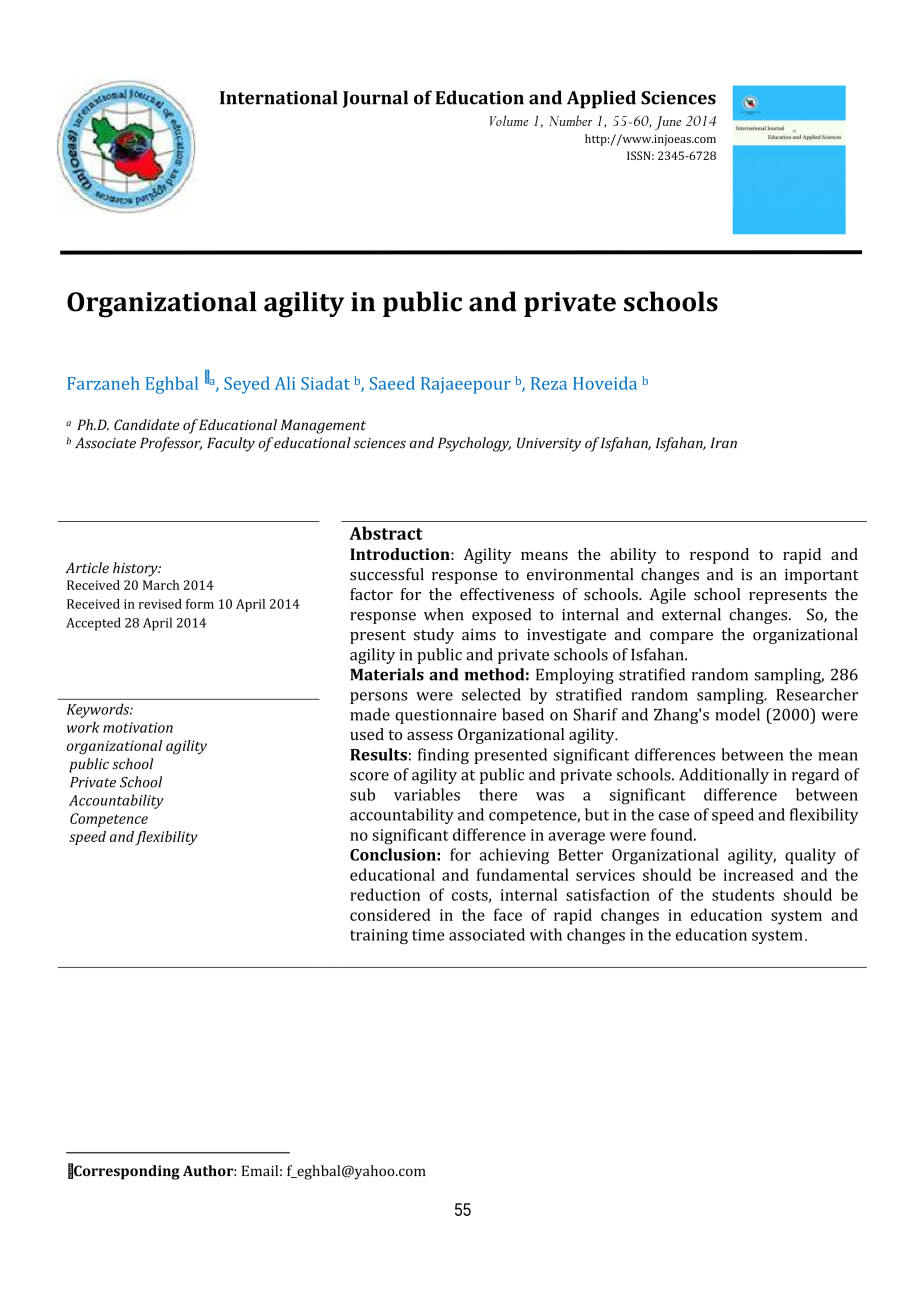 This image has width=924, height=1308. I want to click on June, so click(668, 123).
